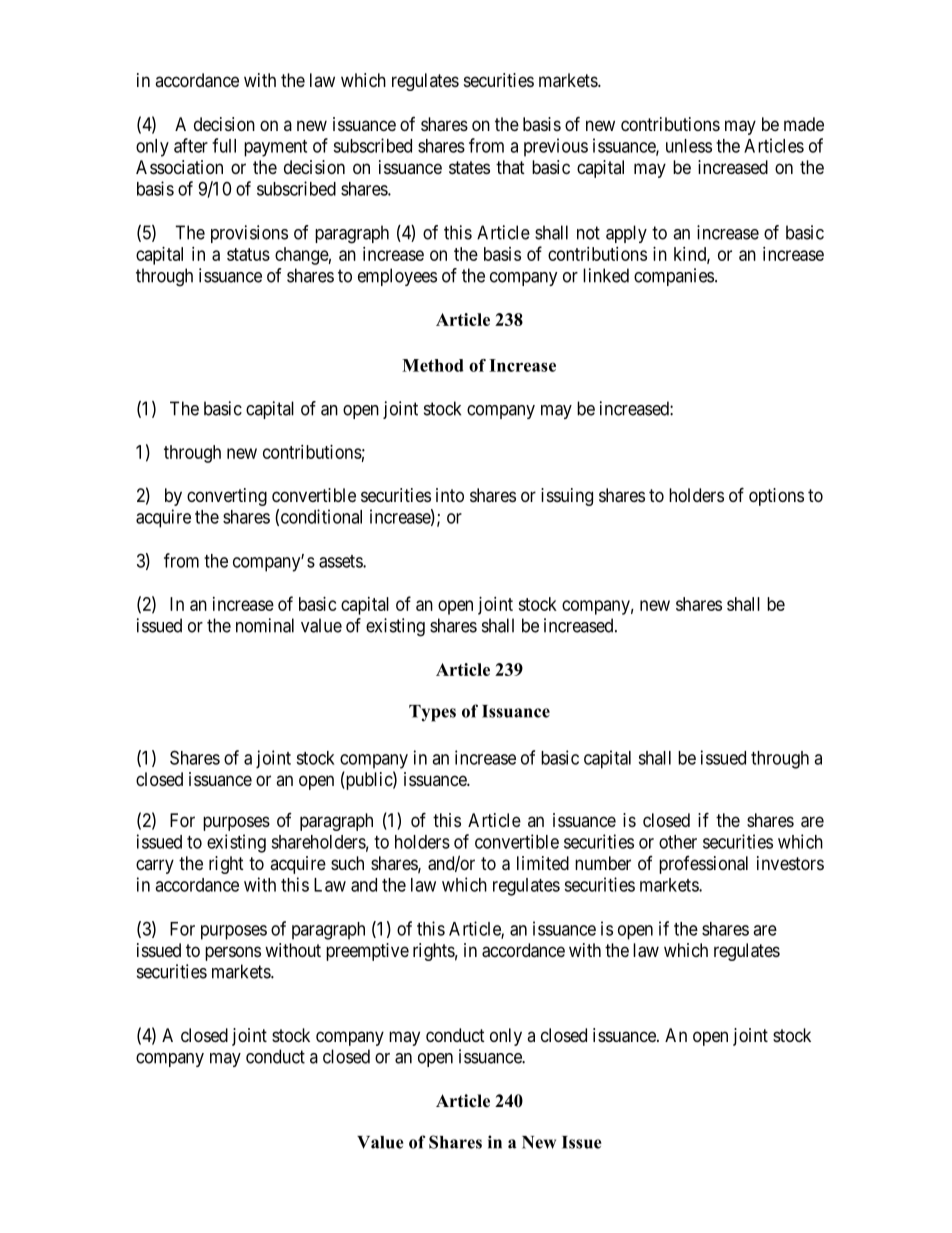 The height and width of the document is (1233, 952). What do you see at coordinates (432, 713) in the document?
I see `Types` at bounding box center [432, 713].
